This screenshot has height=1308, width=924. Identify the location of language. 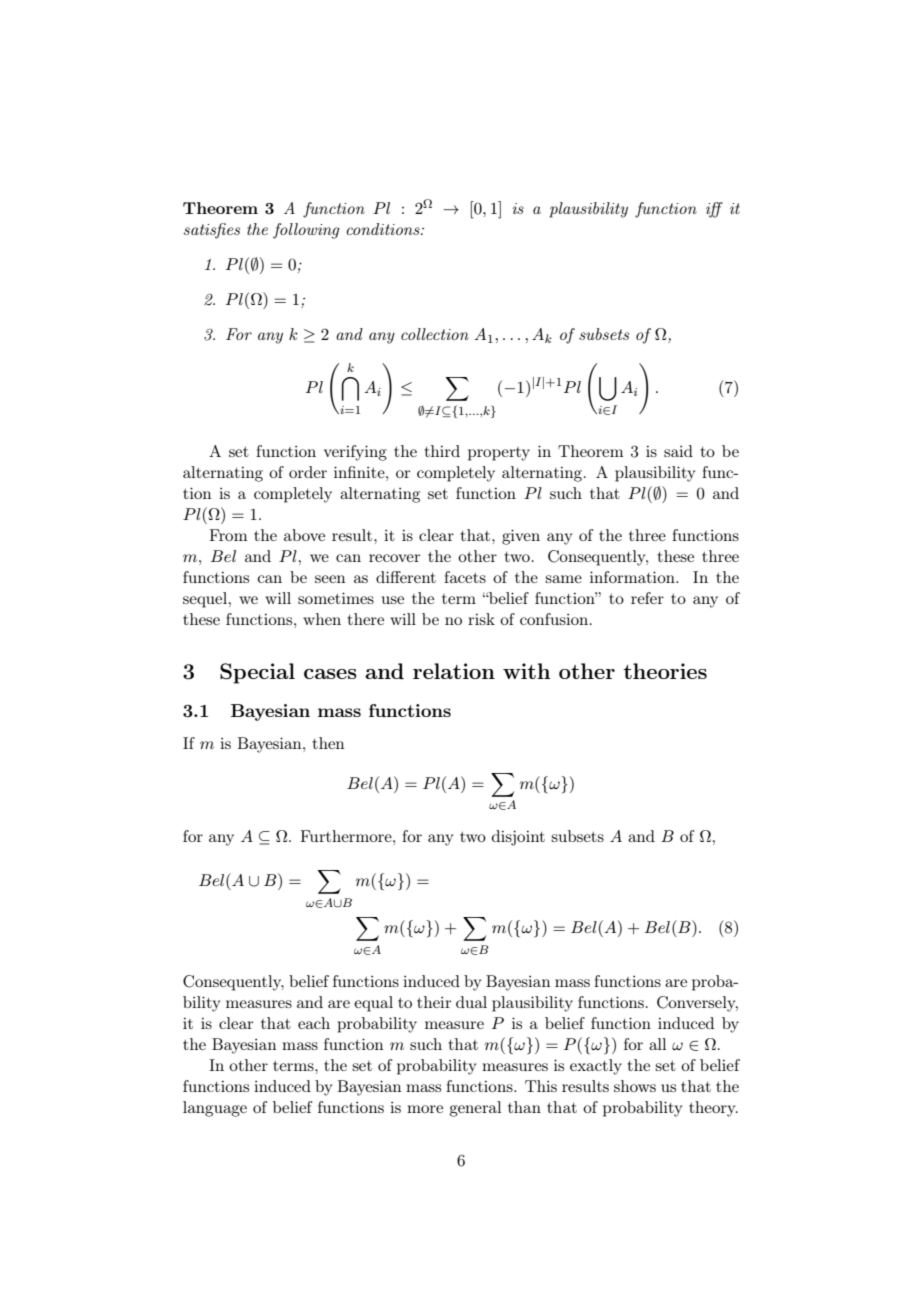
(215, 1109).
